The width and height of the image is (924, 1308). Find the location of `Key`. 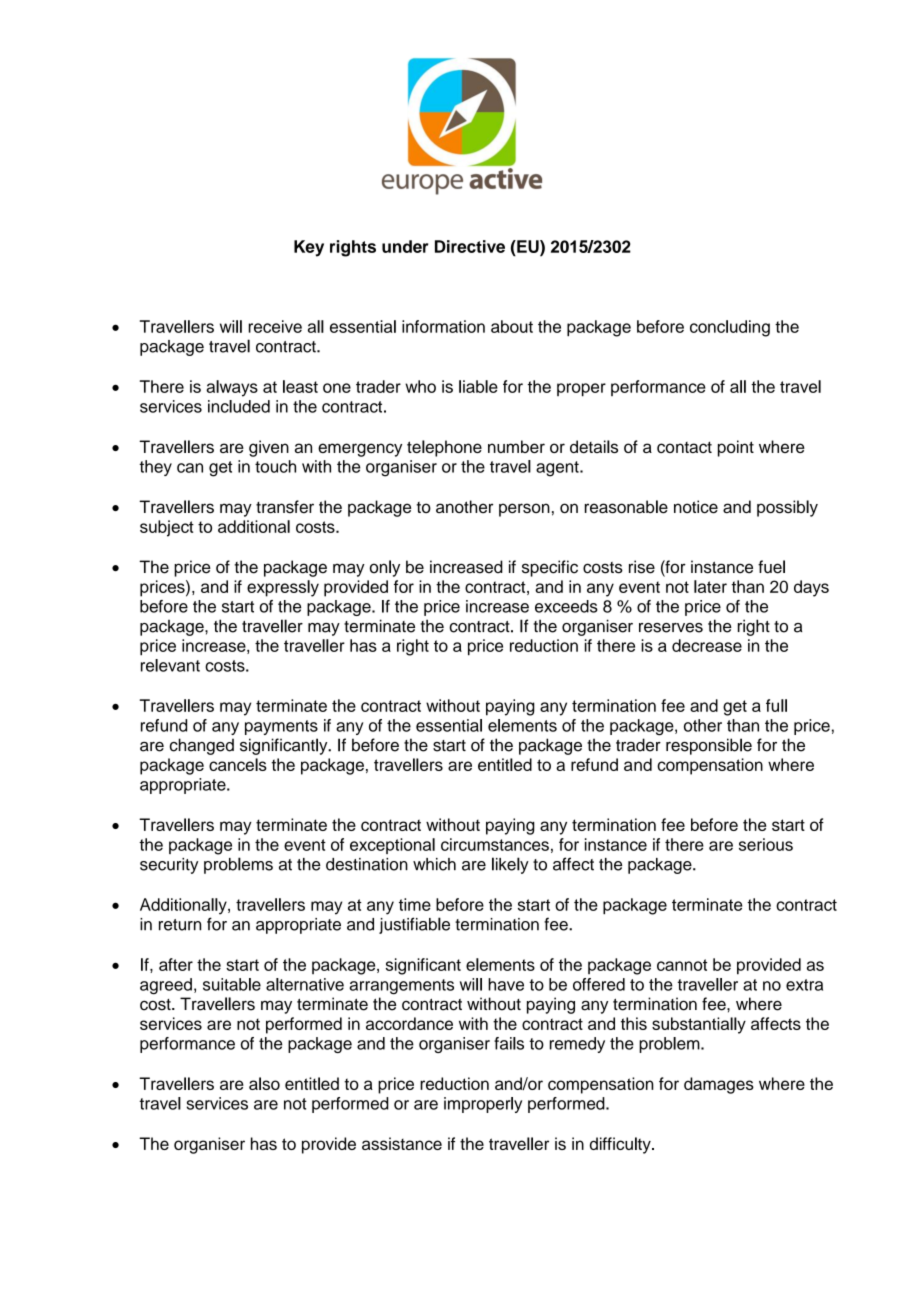

Key is located at coordinates (309, 248).
